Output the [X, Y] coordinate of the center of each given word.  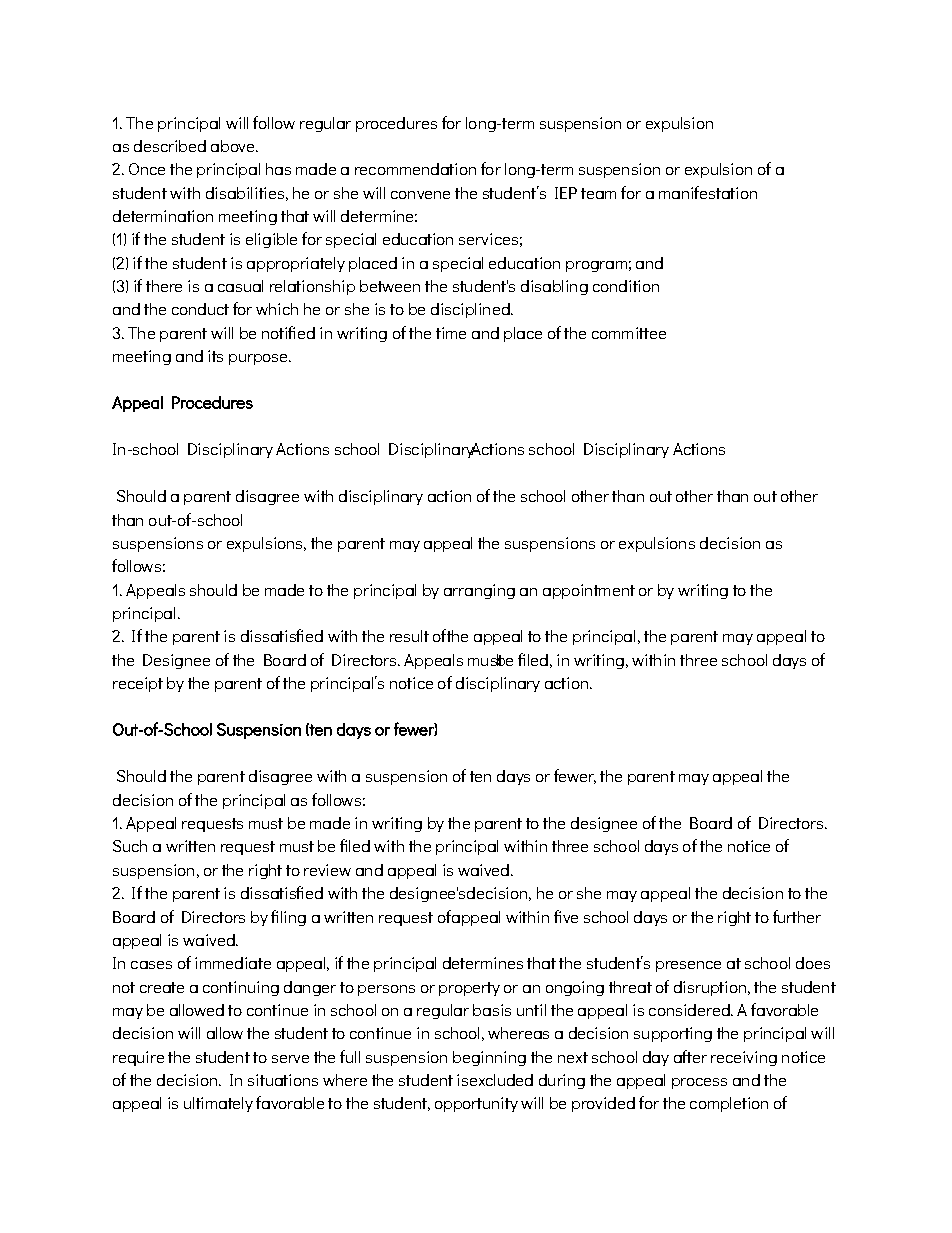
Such [130, 846]
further [797, 916]
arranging [479, 591]
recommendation [415, 169]
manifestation [708, 192]
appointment [589, 591]
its [215, 356]
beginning [489, 1058]
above [234, 146]
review [327, 870]
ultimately [218, 1104]
